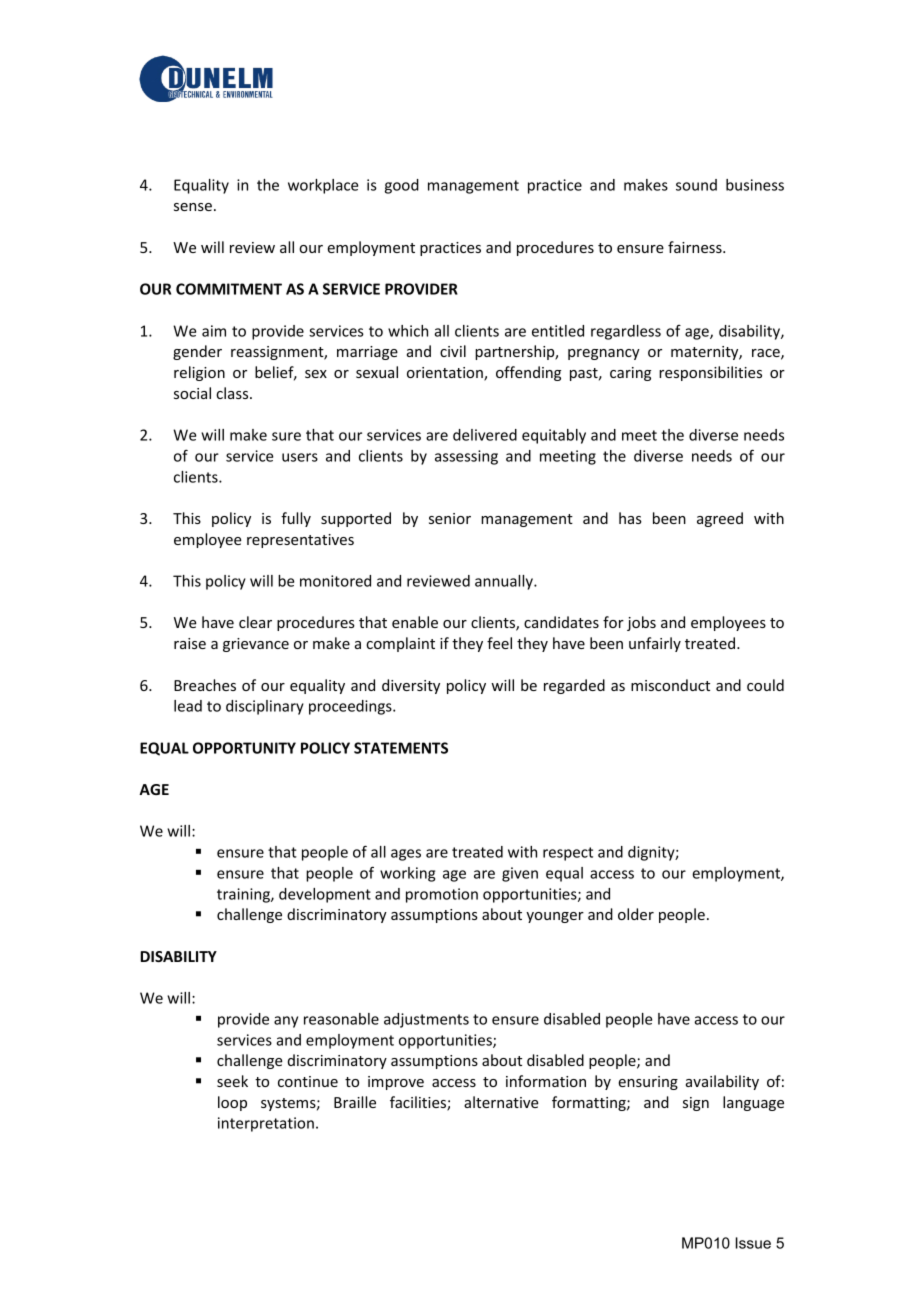 The image size is (924, 1308). What do you see at coordinates (300, 457) in the document?
I see `users` at bounding box center [300, 457].
